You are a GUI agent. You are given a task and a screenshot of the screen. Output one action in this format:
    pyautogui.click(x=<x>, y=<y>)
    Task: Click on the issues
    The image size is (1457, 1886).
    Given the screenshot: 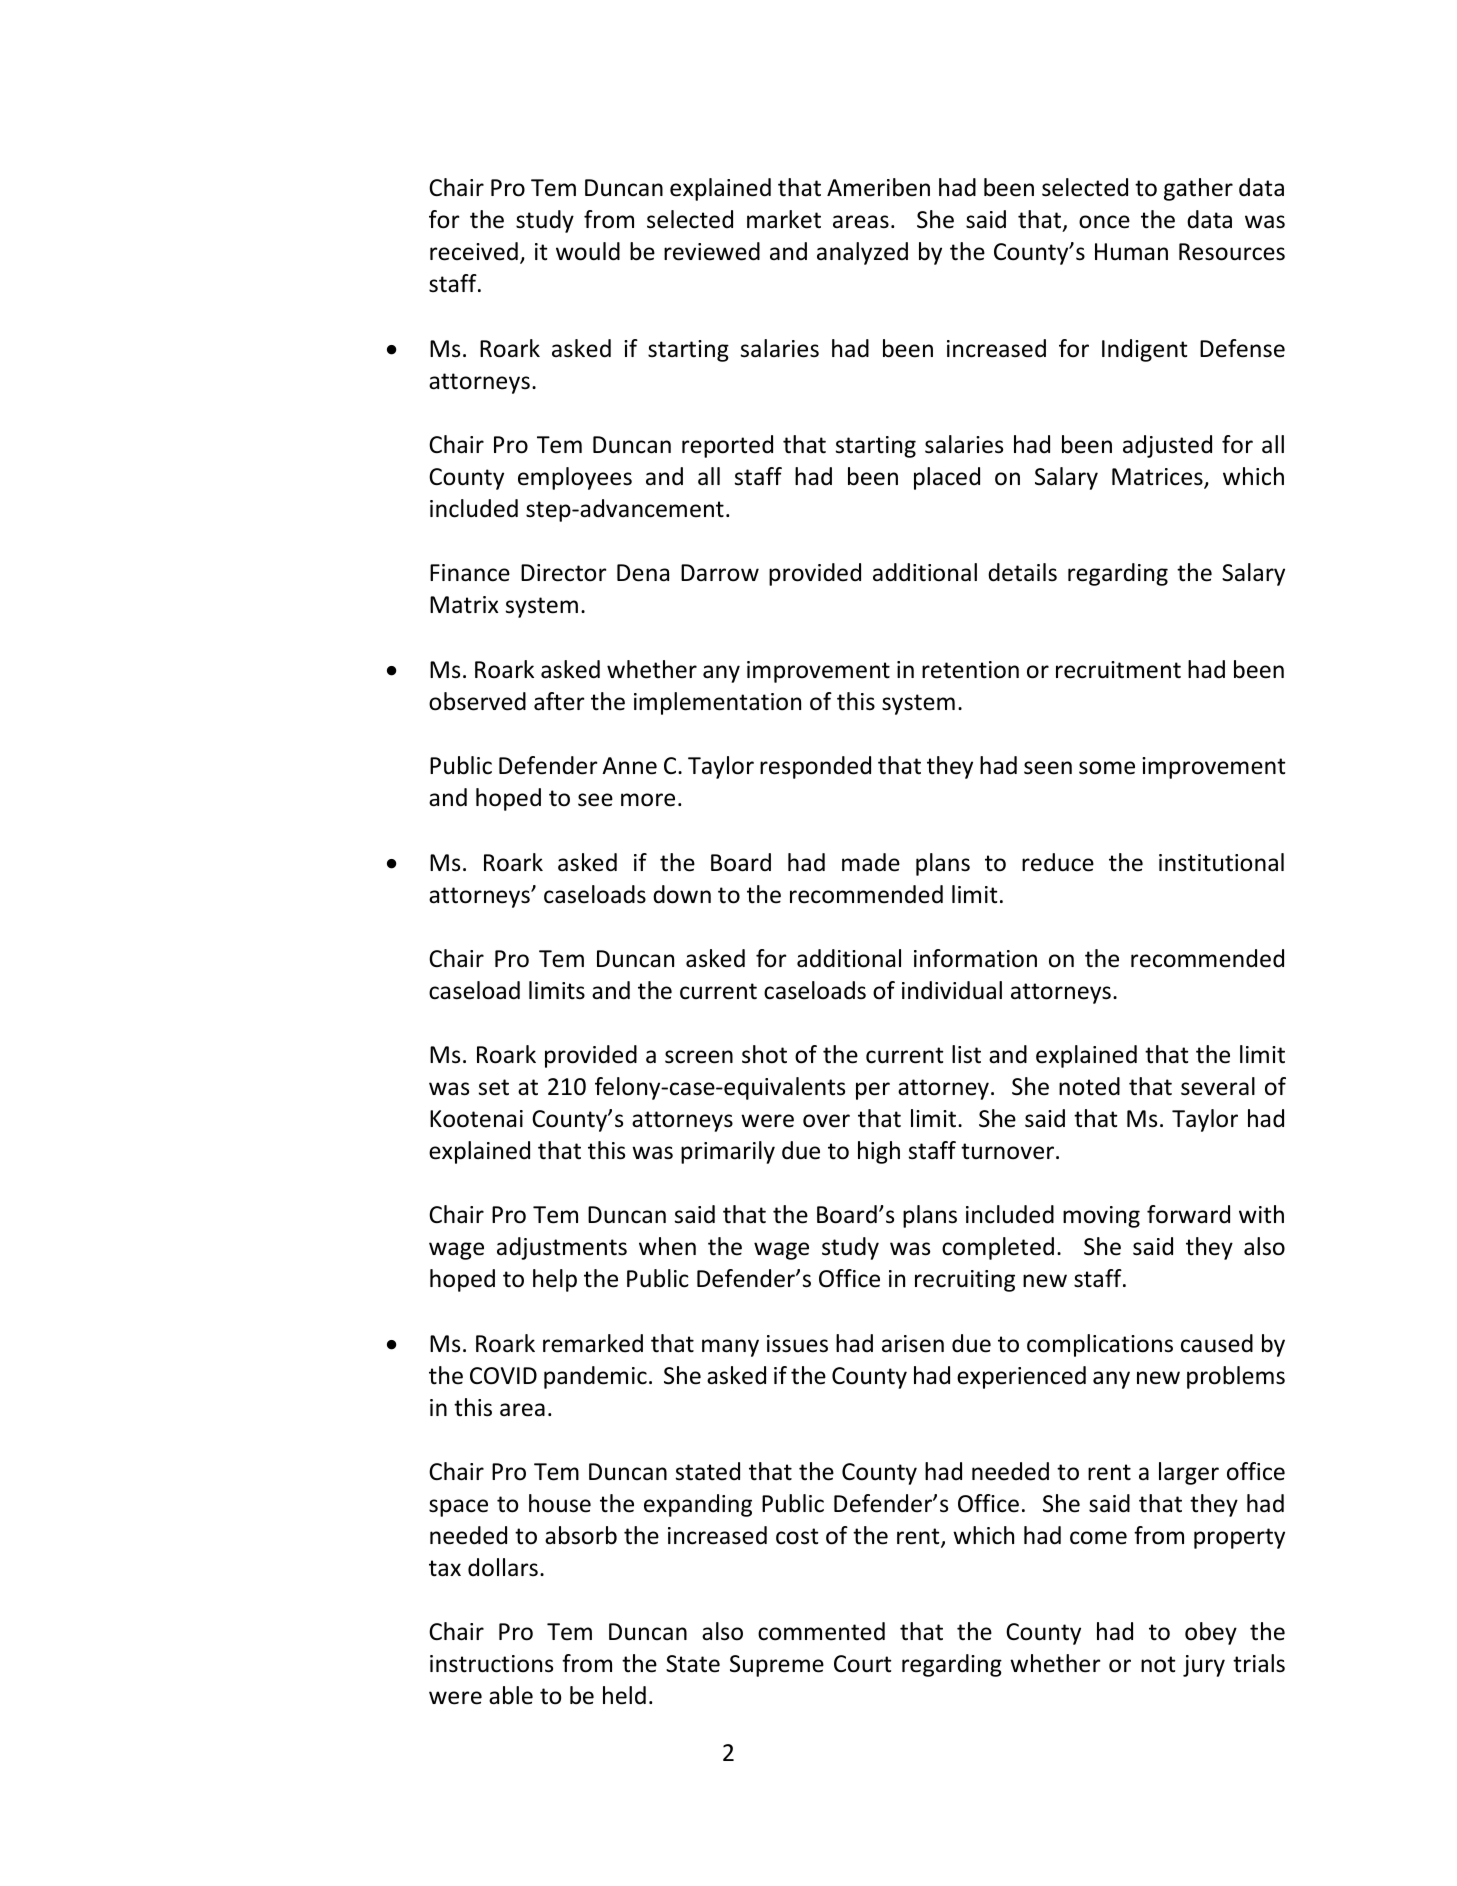 What is the action you would take?
    pyautogui.click(x=797, y=1344)
